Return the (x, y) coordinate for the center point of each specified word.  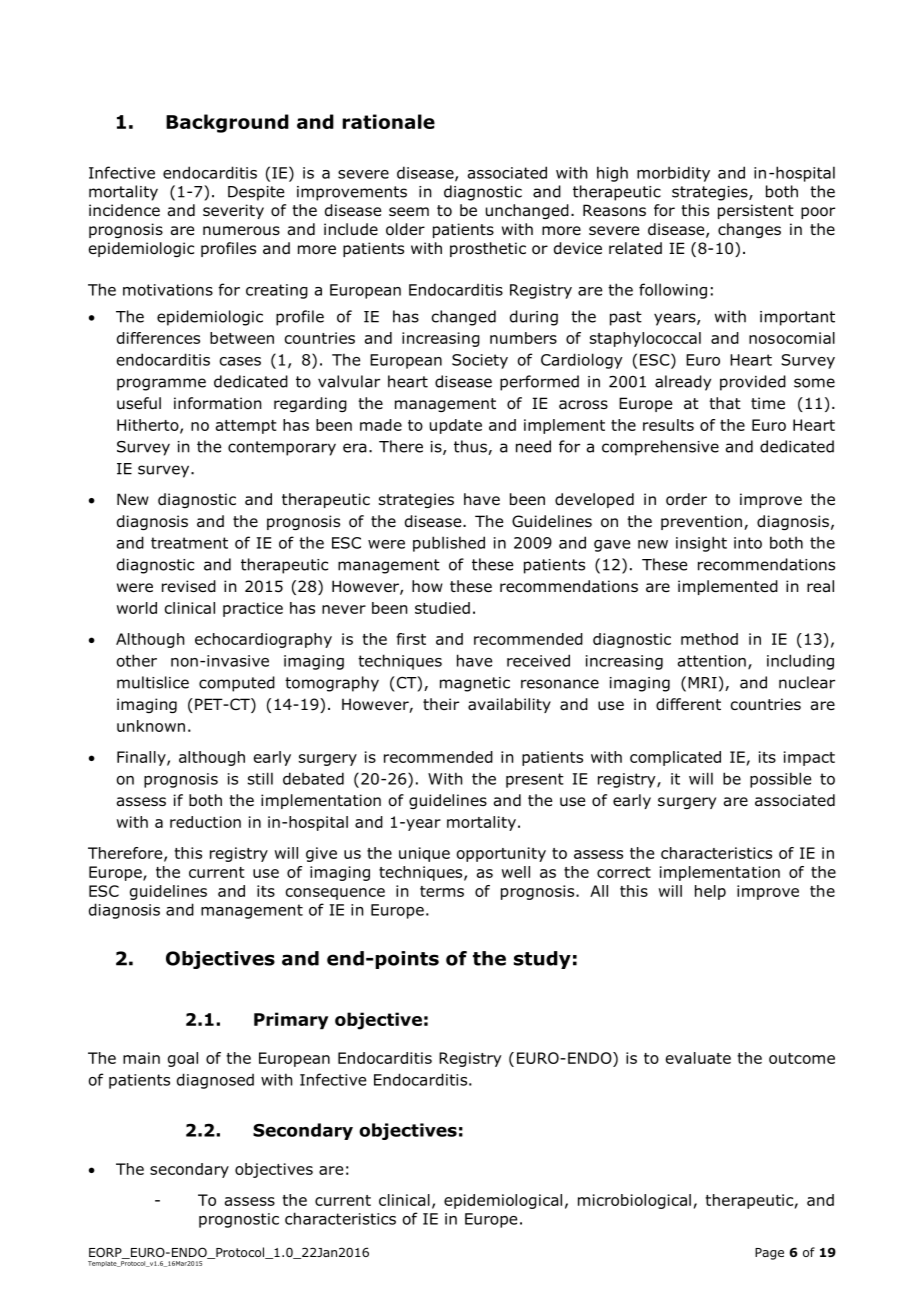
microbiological (634, 1201)
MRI (702, 683)
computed (237, 684)
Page (769, 1254)
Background (227, 123)
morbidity (673, 174)
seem (409, 211)
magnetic (475, 684)
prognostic (239, 1220)
